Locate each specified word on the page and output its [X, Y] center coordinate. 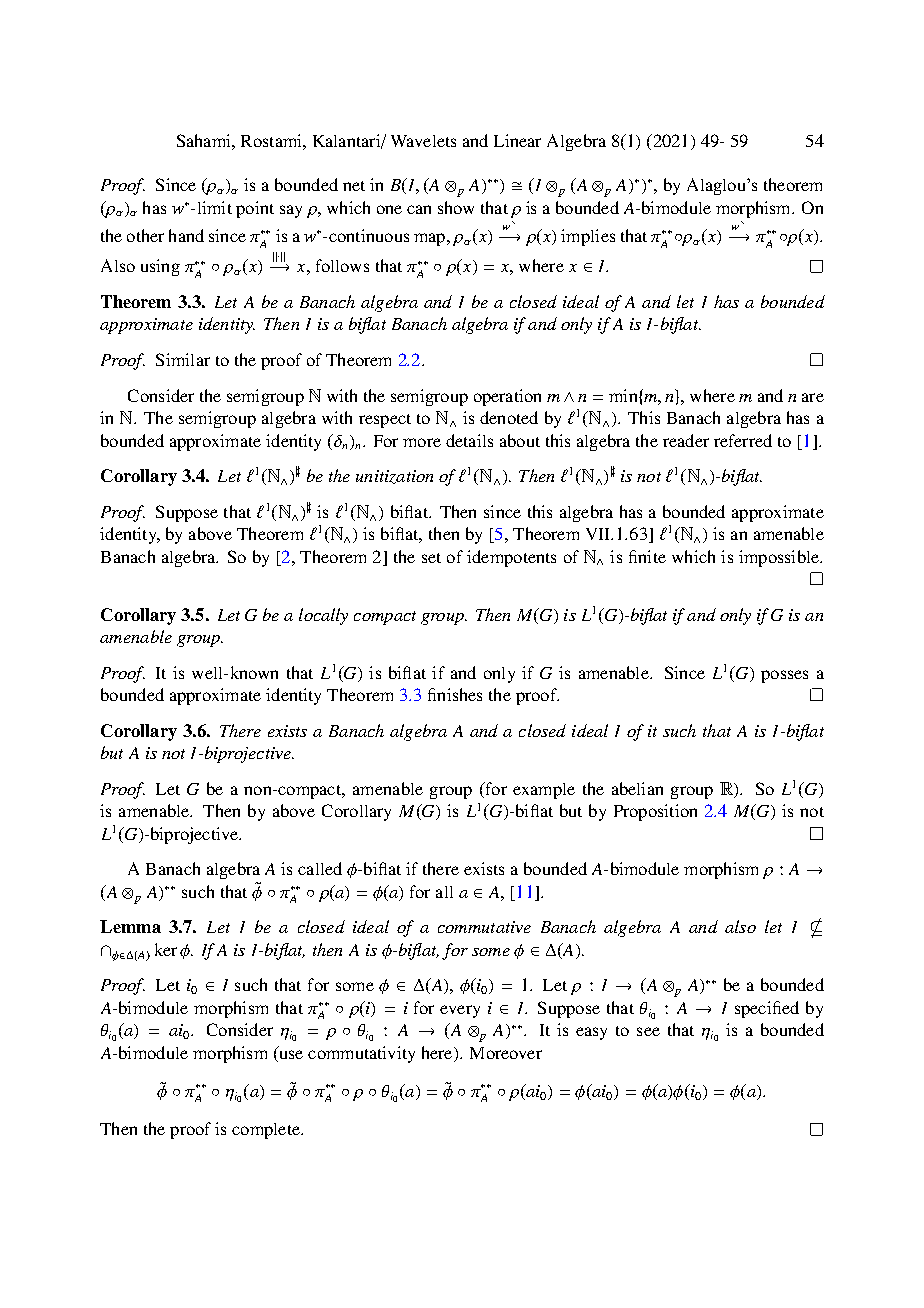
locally [323, 616]
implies [588, 237]
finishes [455, 694]
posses [784, 676]
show [456, 207]
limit [215, 207]
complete [267, 1131]
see [648, 1031]
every [460, 1011]
